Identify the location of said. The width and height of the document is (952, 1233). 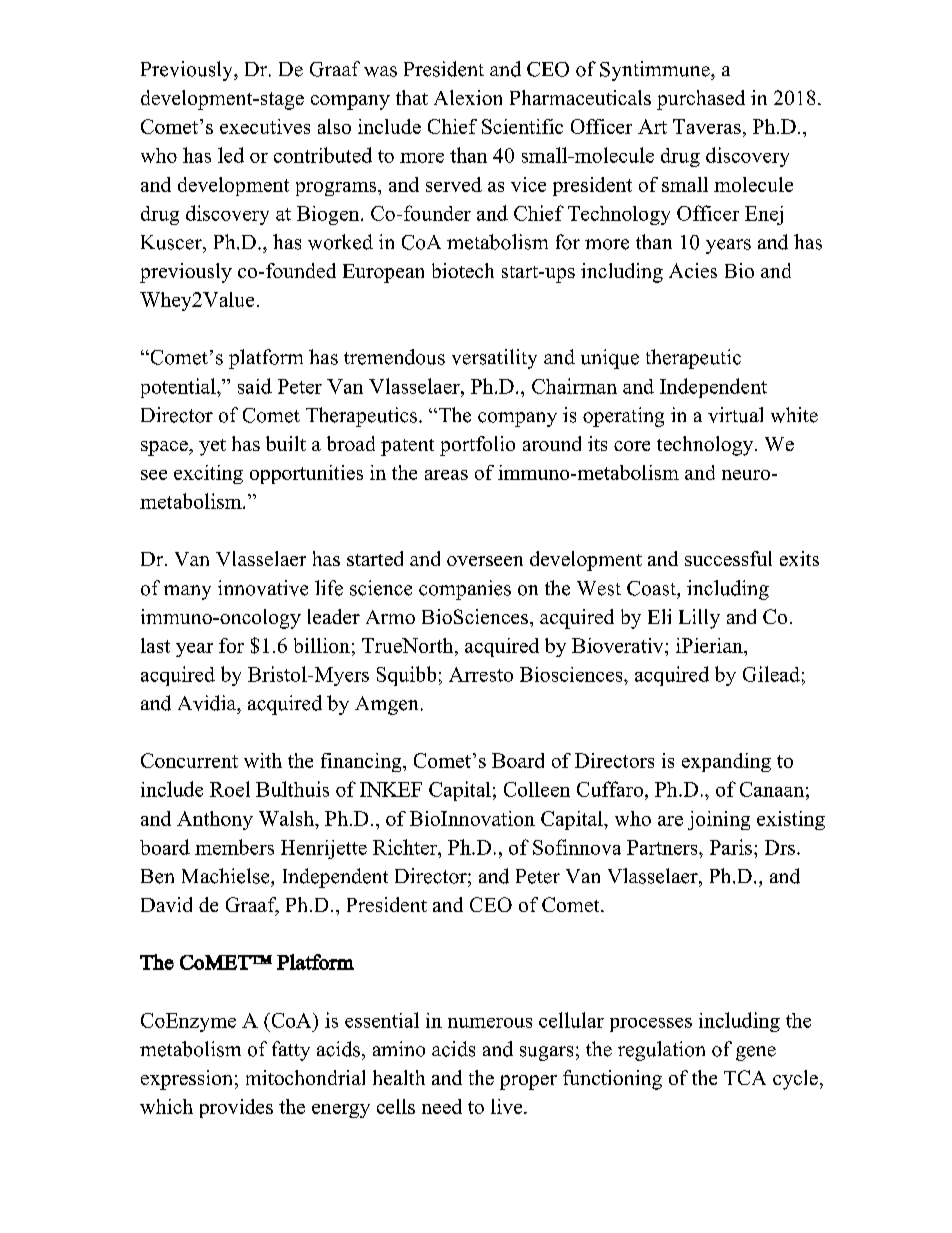
(255, 386).
